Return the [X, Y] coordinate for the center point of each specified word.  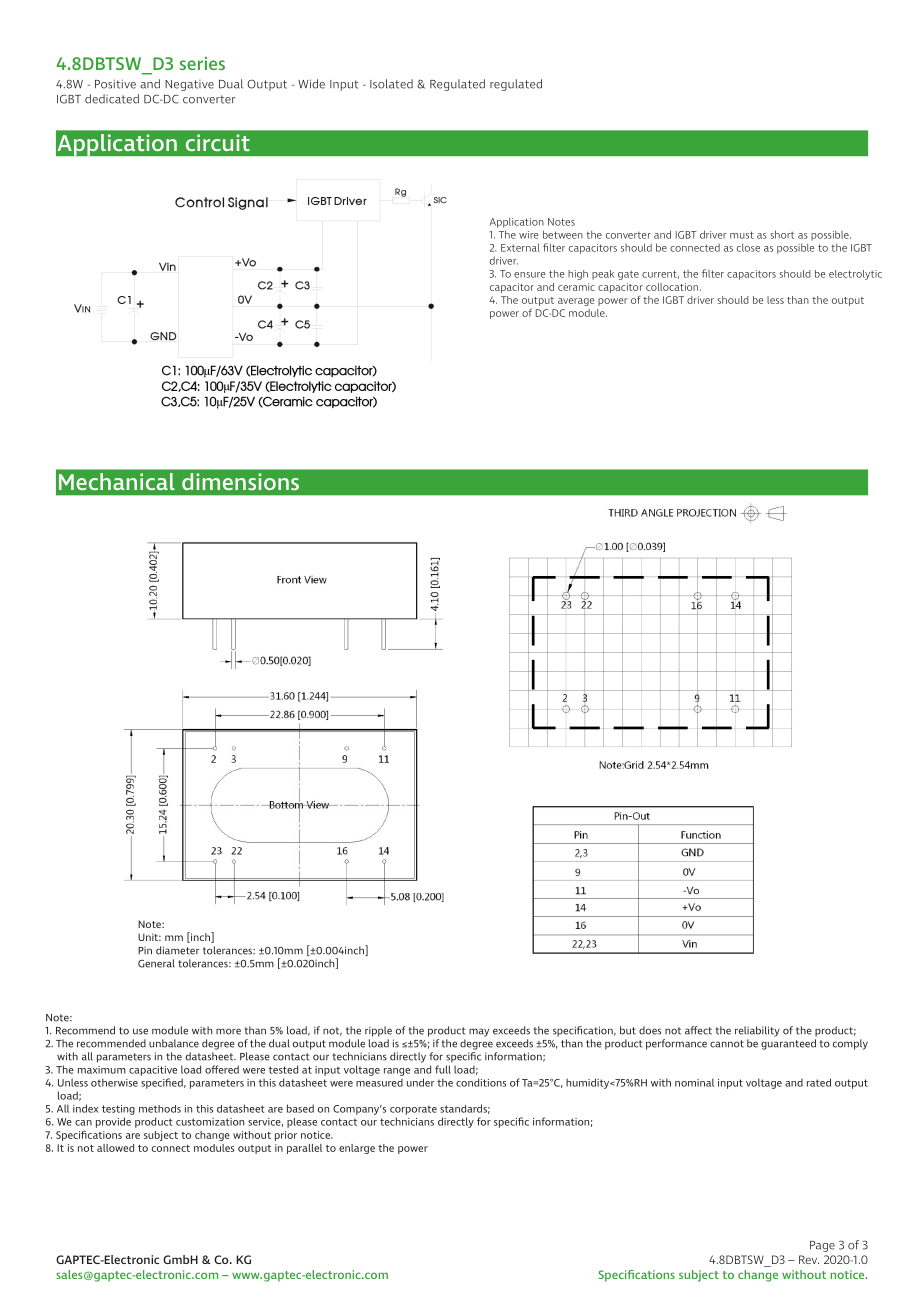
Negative [189, 85]
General [156, 963]
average [576, 302]
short [782, 234]
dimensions [240, 482]
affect [698, 1030]
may [479, 1032]
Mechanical [117, 481]
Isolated [391, 84]
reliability [757, 1031]
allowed [115, 1148]
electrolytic [855, 275]
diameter [177, 950]
